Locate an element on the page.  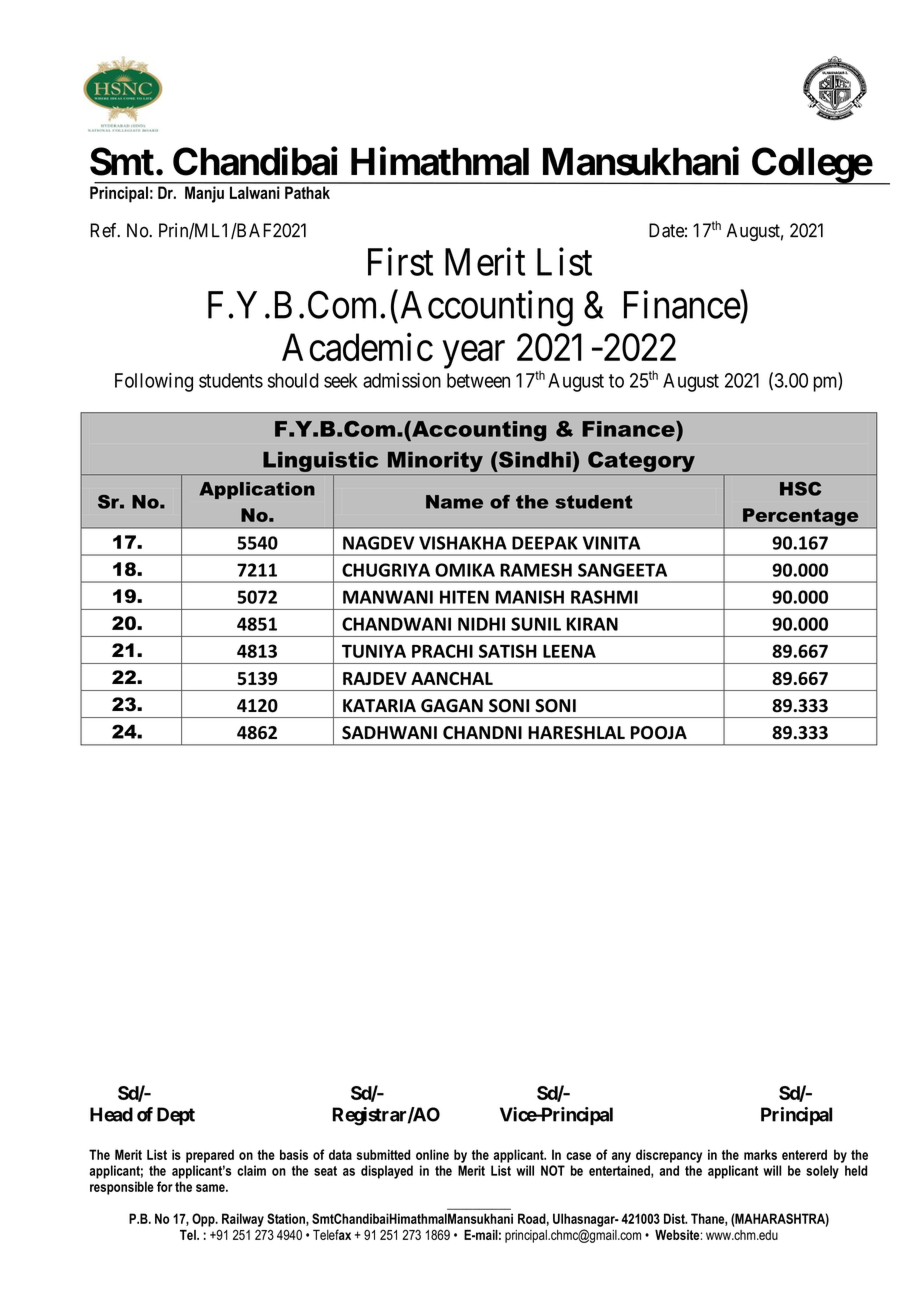
NIDHI is located at coordinates (481, 624).
